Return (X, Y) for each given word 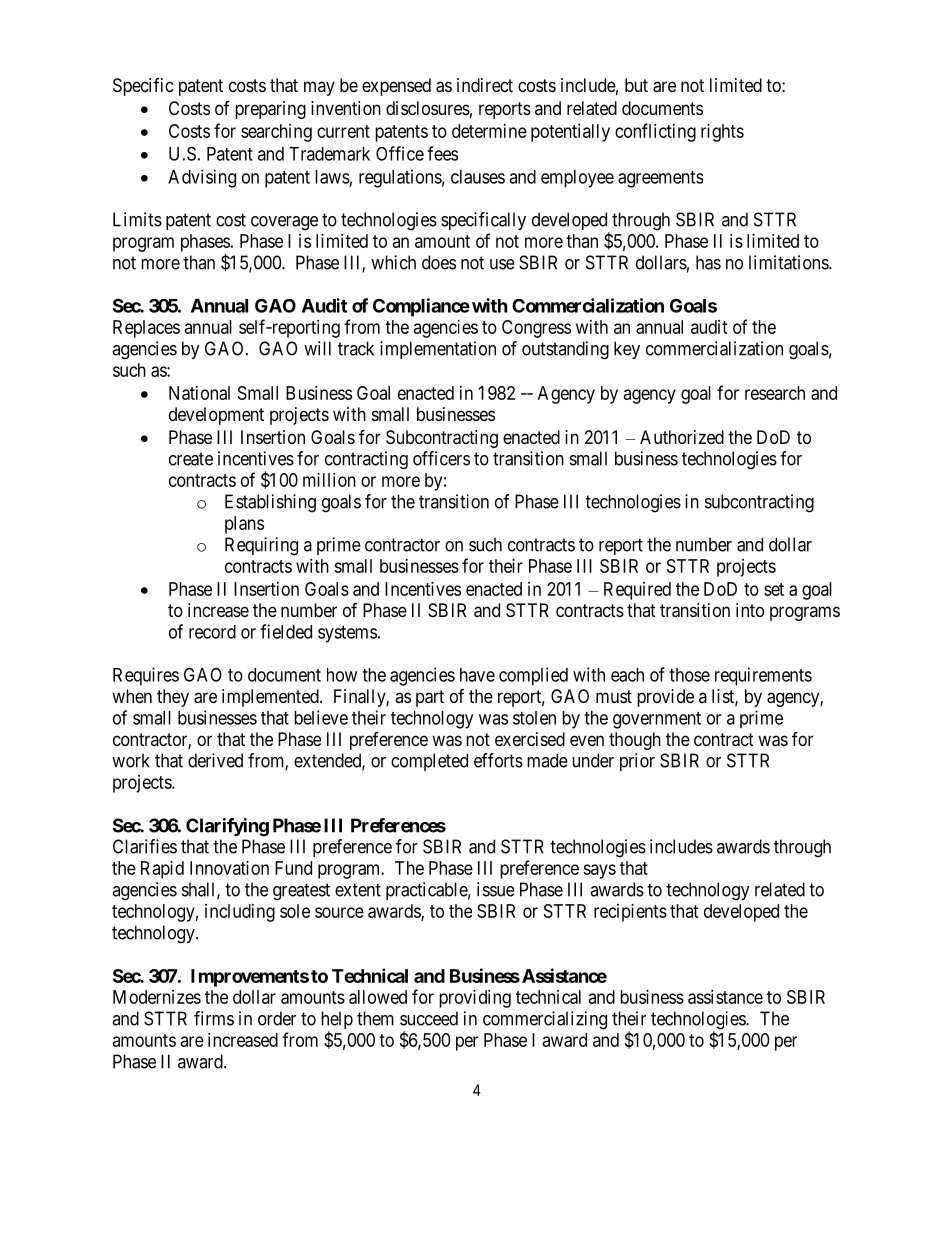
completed (429, 762)
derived (215, 760)
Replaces (146, 329)
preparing (270, 110)
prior (637, 762)
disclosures (428, 108)
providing (475, 999)
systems (347, 634)
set (774, 589)
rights (722, 133)
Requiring (261, 546)
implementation (438, 350)
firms (214, 1018)
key (627, 350)
